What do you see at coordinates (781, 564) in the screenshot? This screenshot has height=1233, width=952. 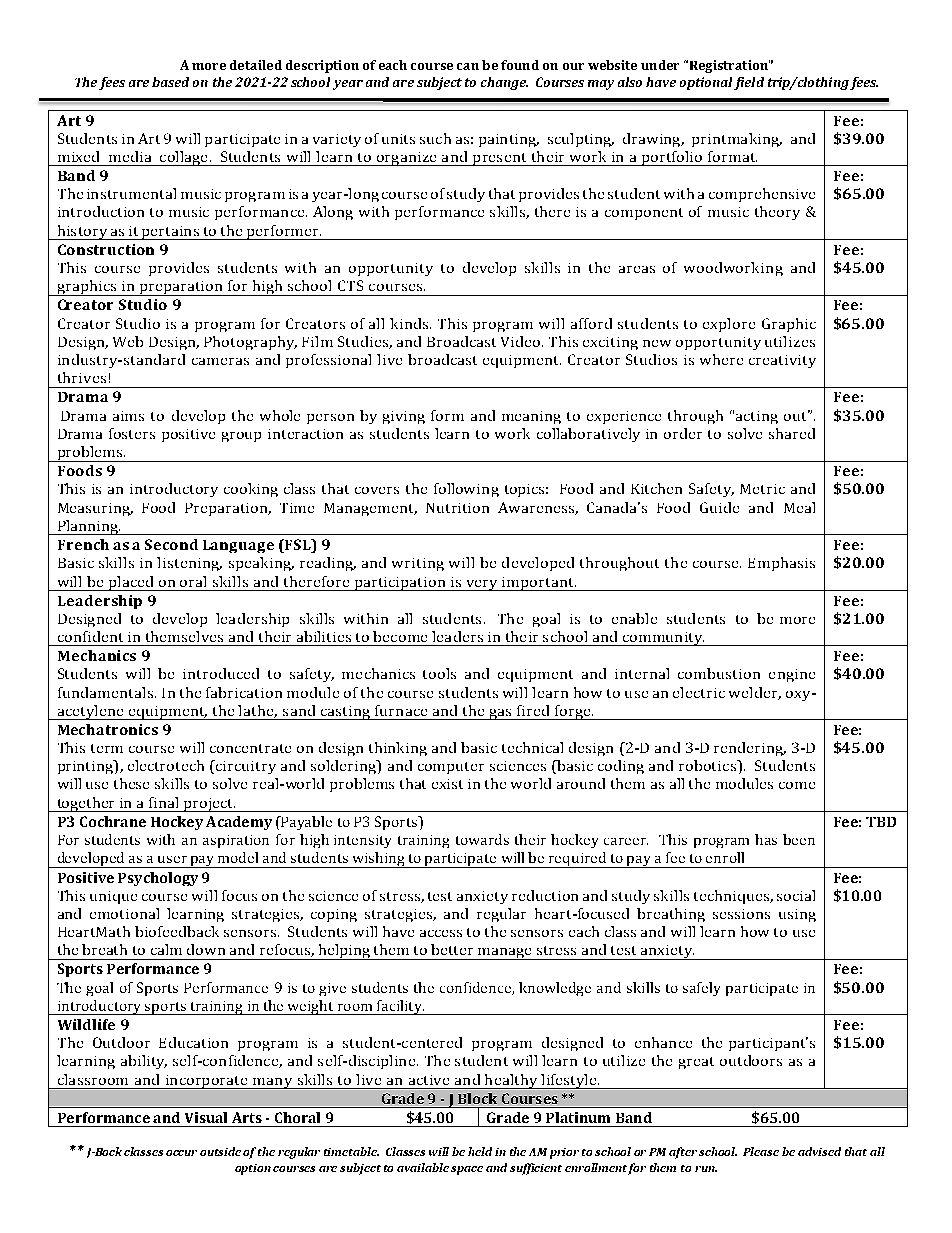 I see `Emphasis` at bounding box center [781, 564].
